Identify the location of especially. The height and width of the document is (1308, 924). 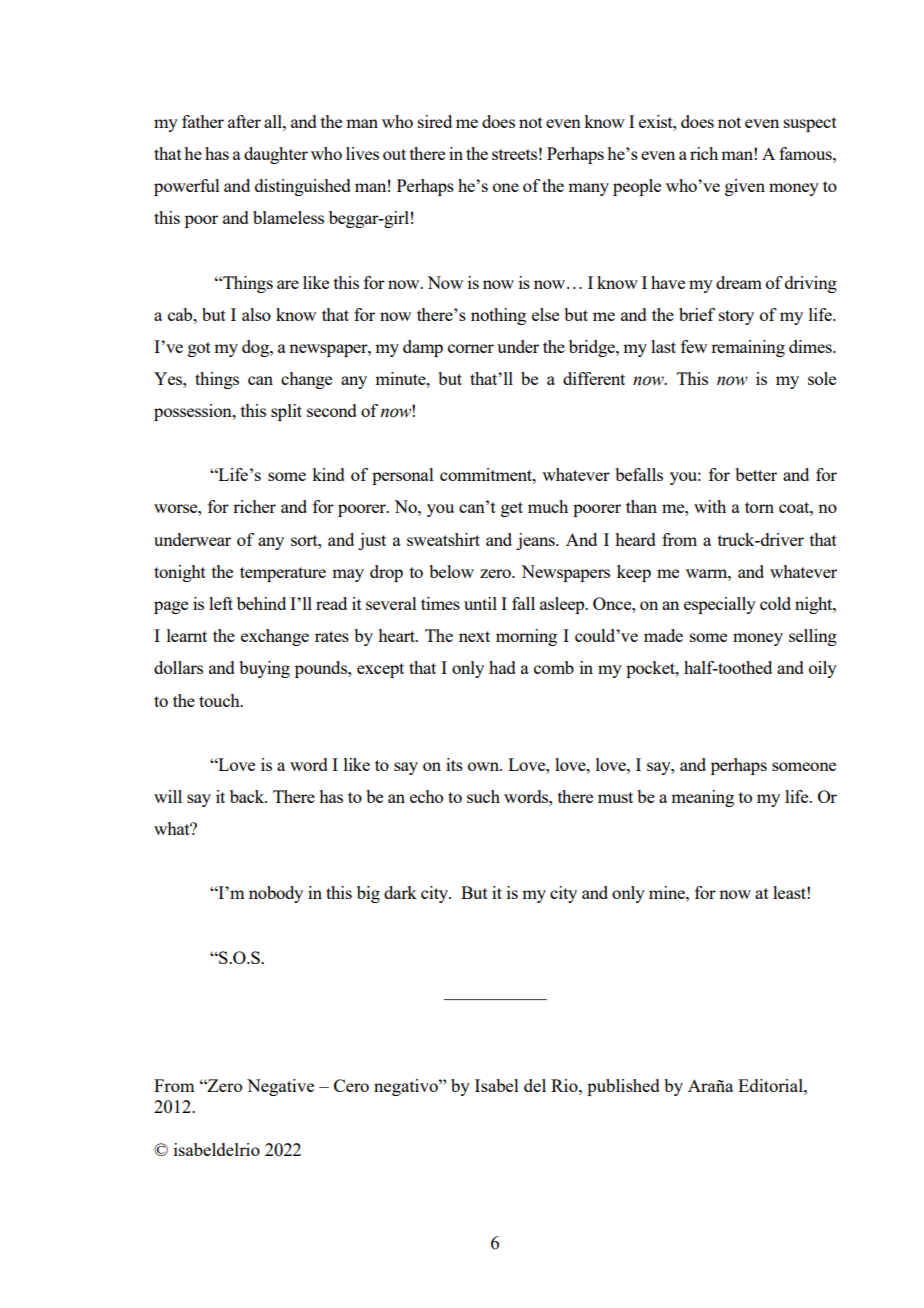
(720, 605).
